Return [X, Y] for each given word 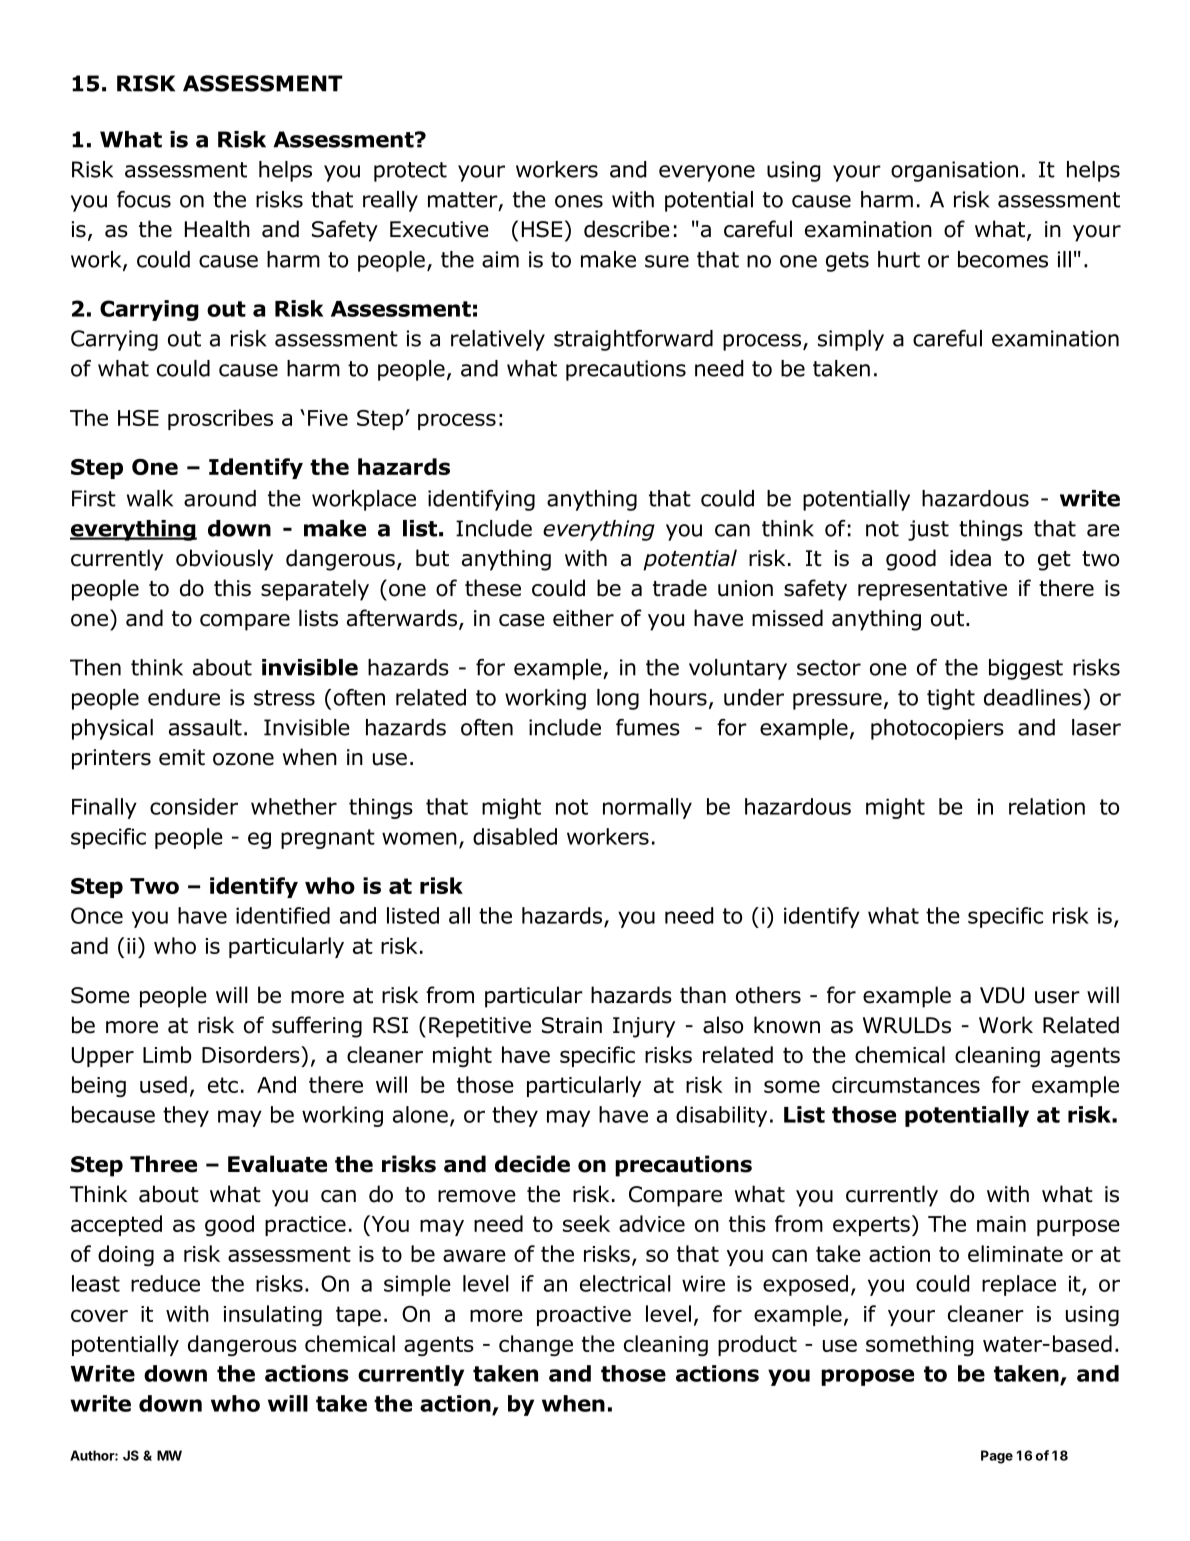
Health [217, 229]
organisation [954, 171]
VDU [1002, 995]
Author [93, 1455]
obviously [224, 560]
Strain [572, 1025]
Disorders [252, 1054]
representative [932, 590]
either [583, 618]
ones [579, 201]
